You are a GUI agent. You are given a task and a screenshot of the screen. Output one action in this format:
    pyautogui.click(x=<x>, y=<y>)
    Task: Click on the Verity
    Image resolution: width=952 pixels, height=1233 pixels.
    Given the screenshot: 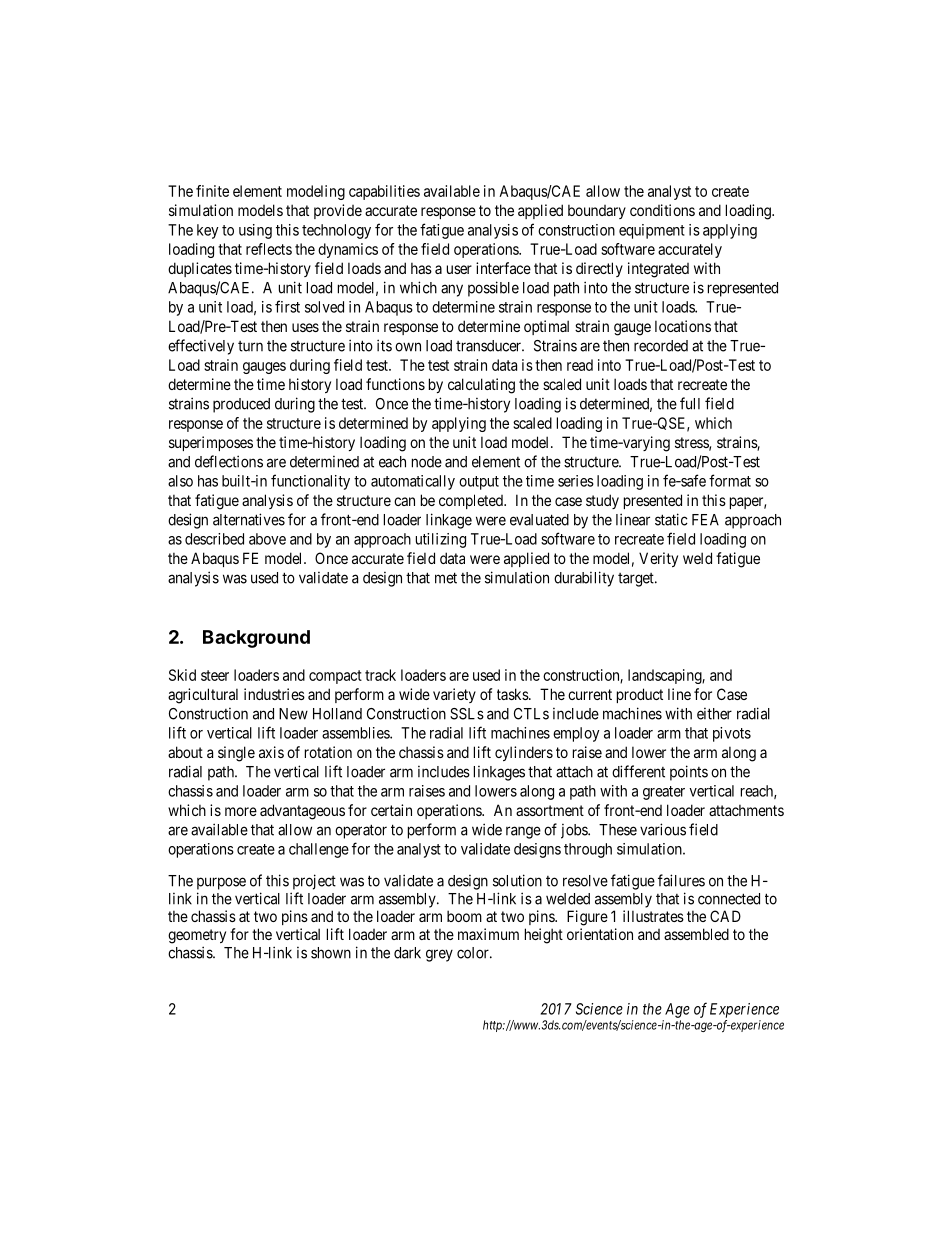 What is the action you would take?
    pyautogui.click(x=658, y=559)
